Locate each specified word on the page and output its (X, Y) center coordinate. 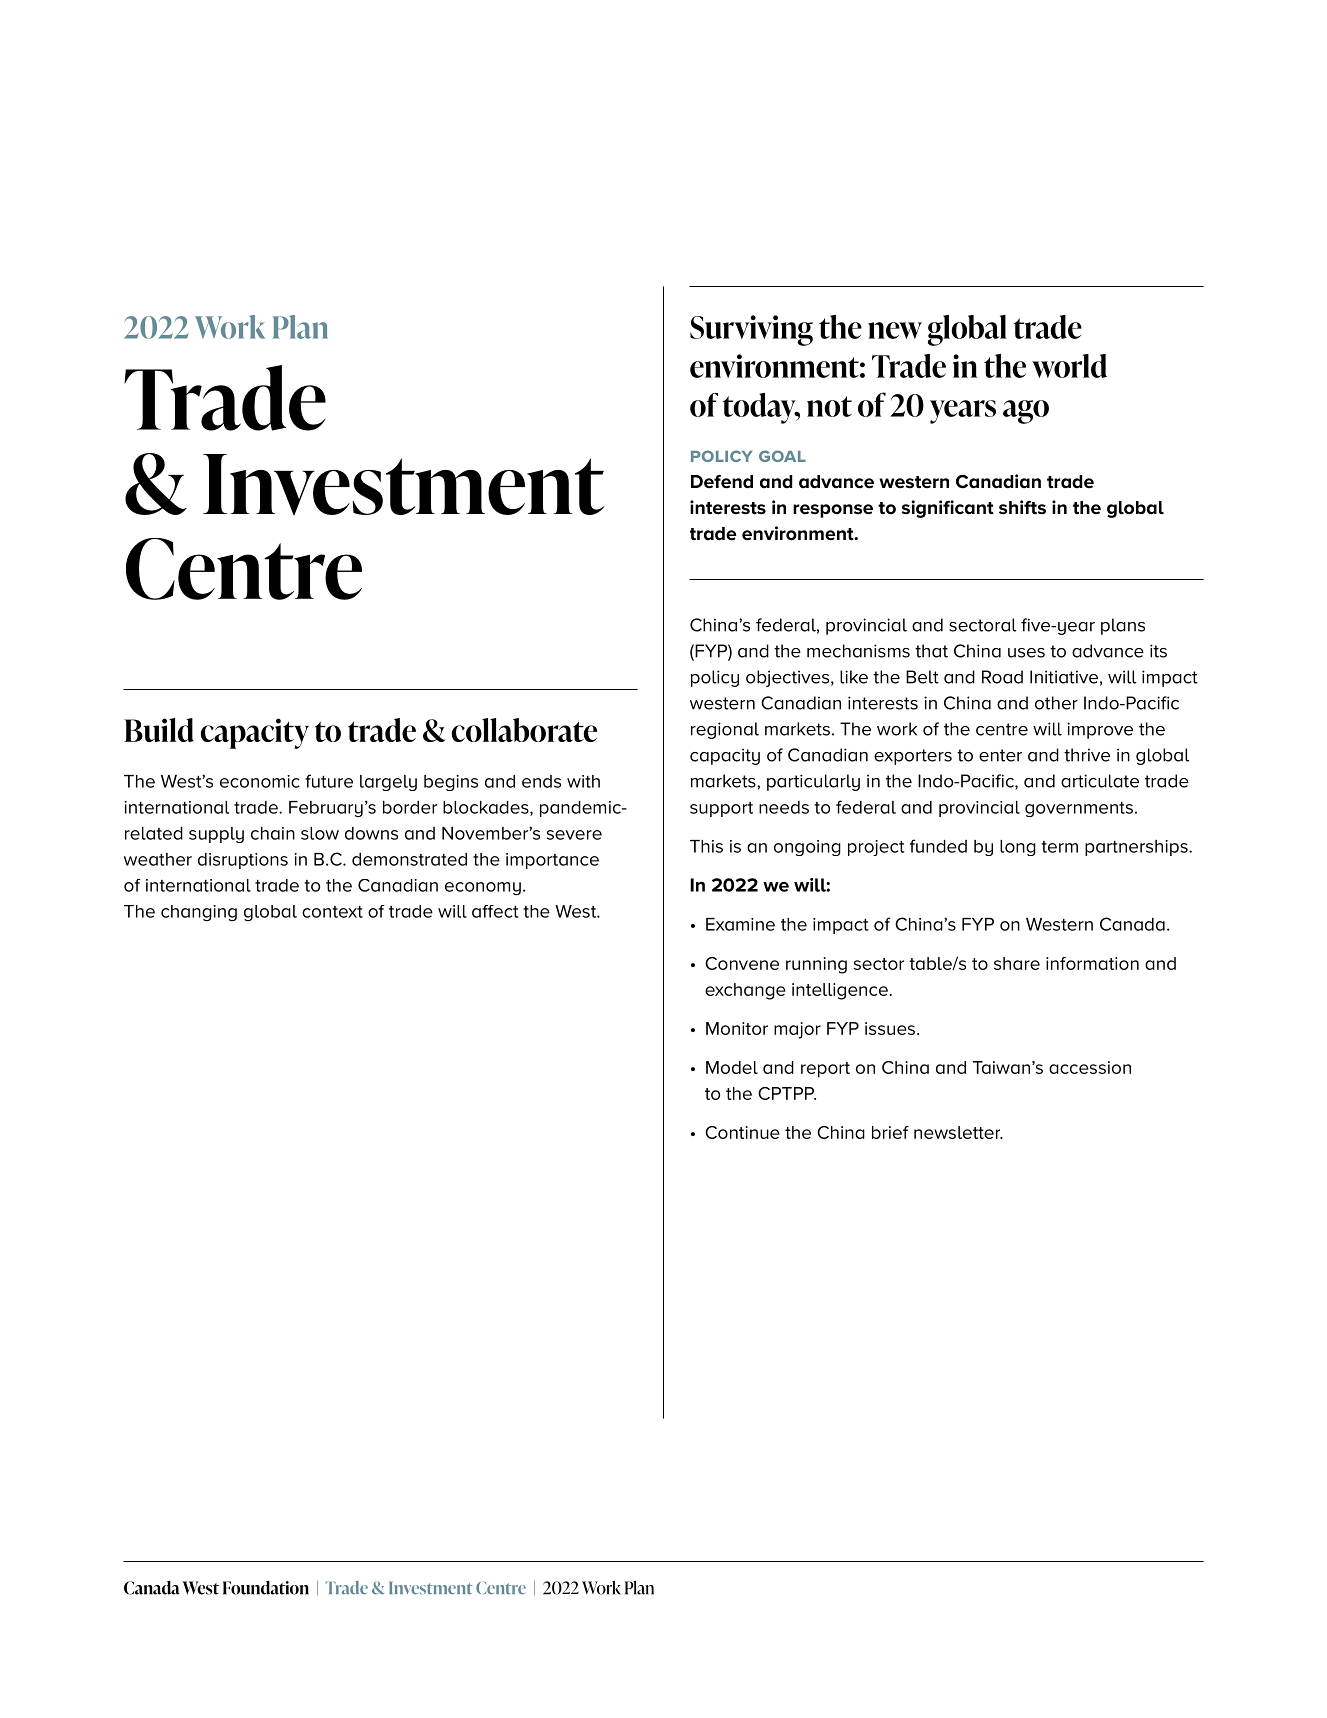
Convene (742, 963)
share (1017, 963)
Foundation (266, 1587)
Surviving (751, 330)
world (1069, 366)
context (332, 912)
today (760, 408)
